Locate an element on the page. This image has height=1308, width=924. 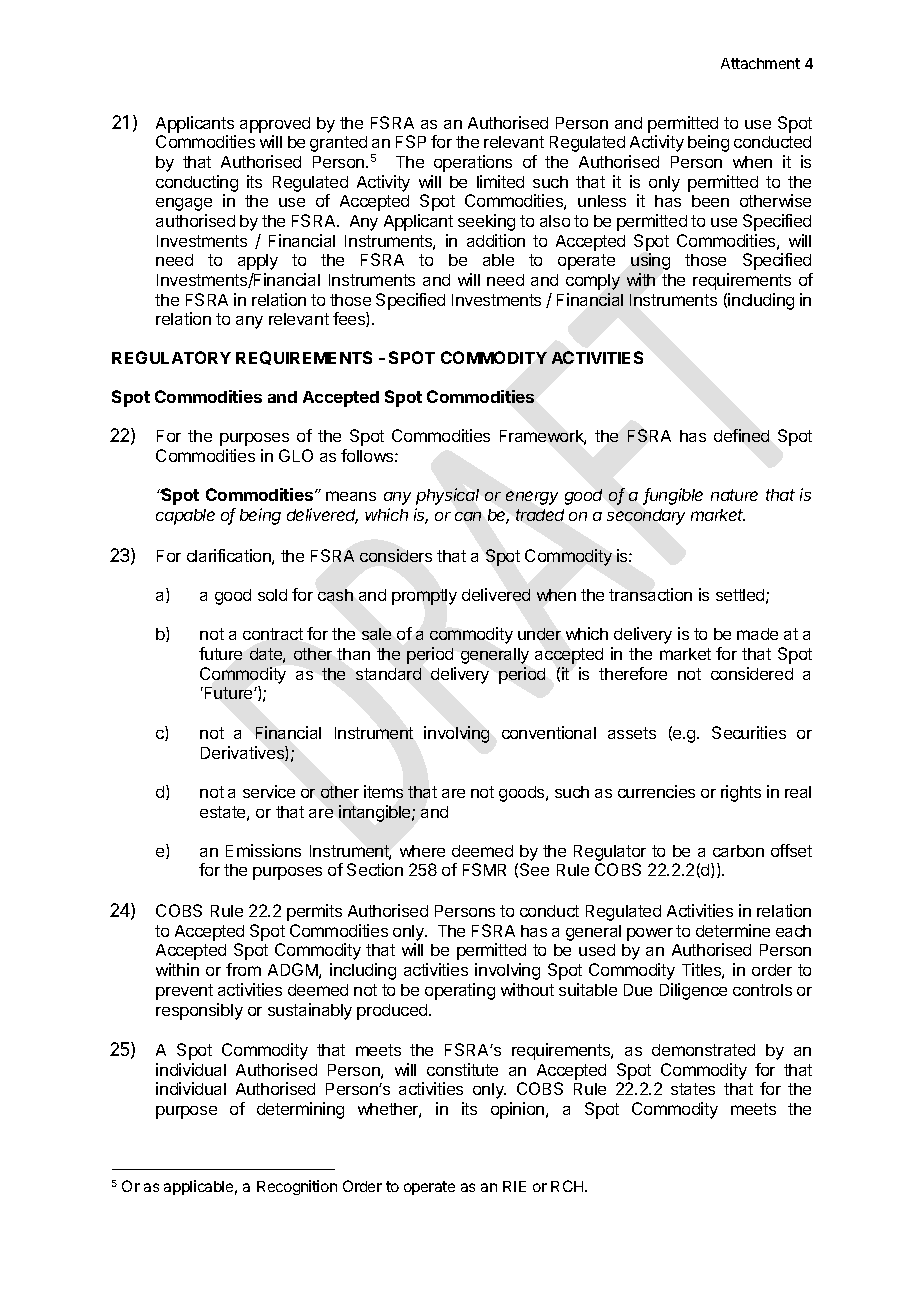
approved is located at coordinates (275, 125).
